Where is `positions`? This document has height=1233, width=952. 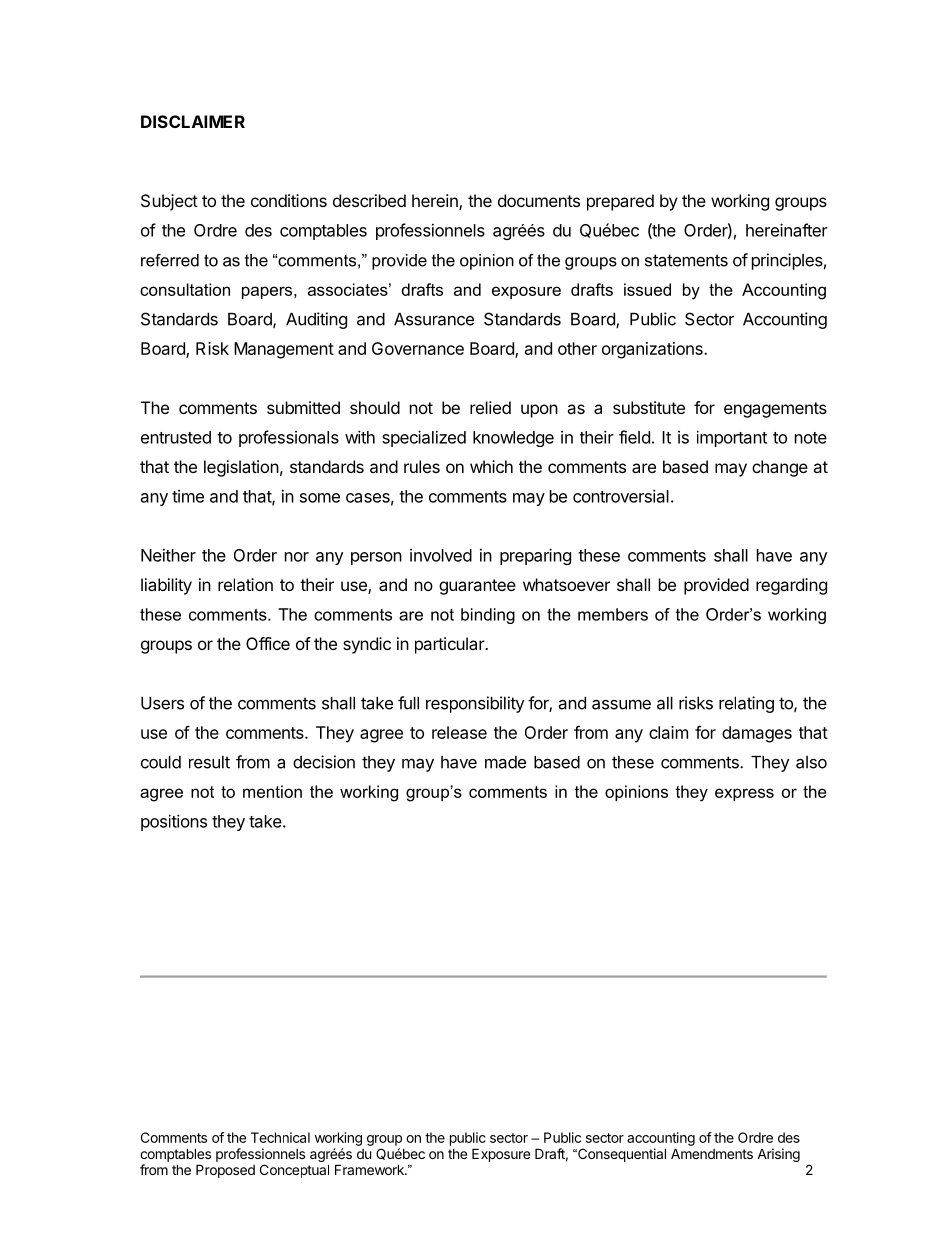
positions is located at coordinates (174, 822).
